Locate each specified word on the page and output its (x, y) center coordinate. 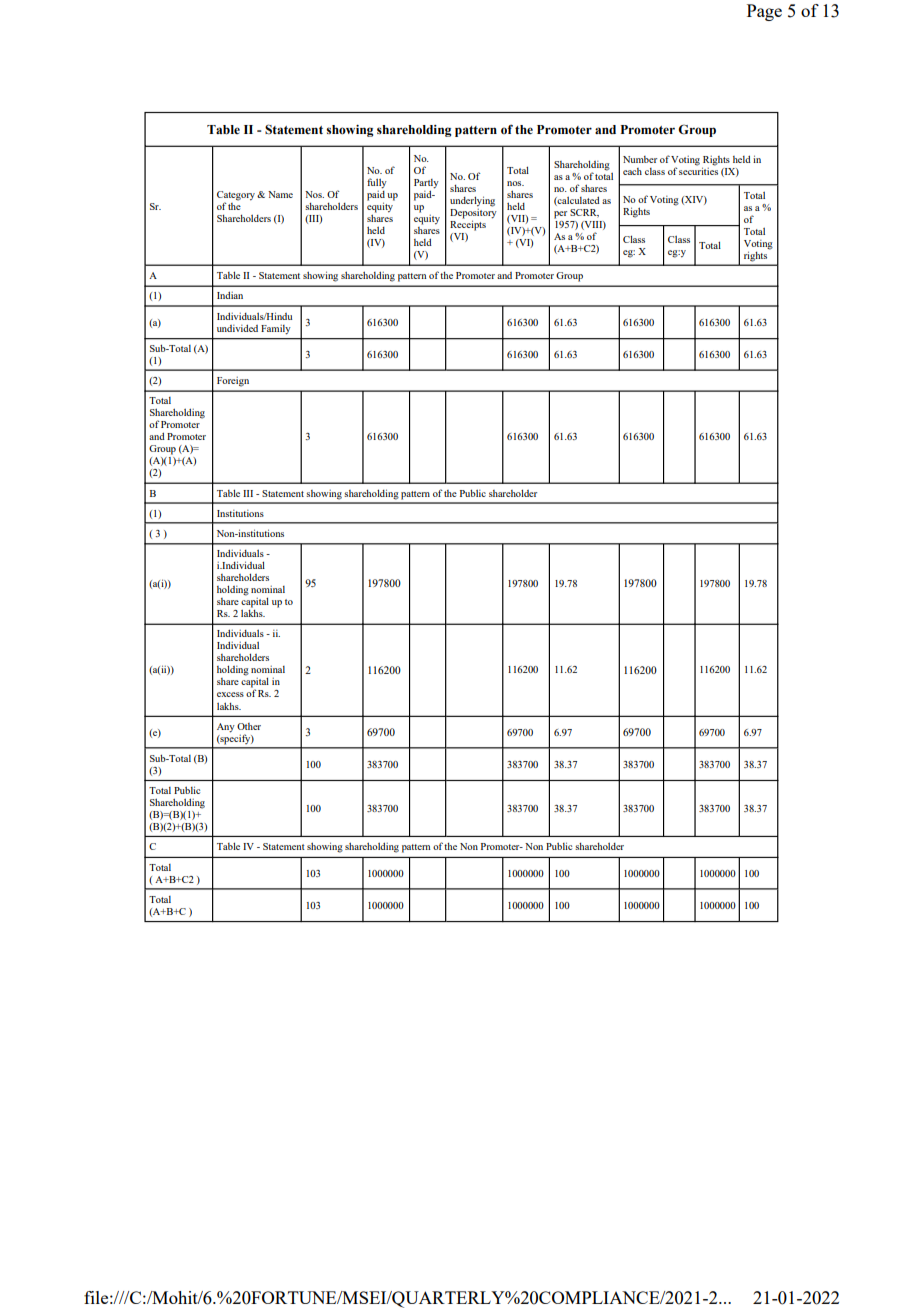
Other (249, 726)
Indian (230, 295)
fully (377, 183)
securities (698, 171)
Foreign (233, 382)
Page (764, 12)
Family (276, 330)
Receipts (468, 224)
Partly (426, 184)
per (560, 215)
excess (230, 694)
